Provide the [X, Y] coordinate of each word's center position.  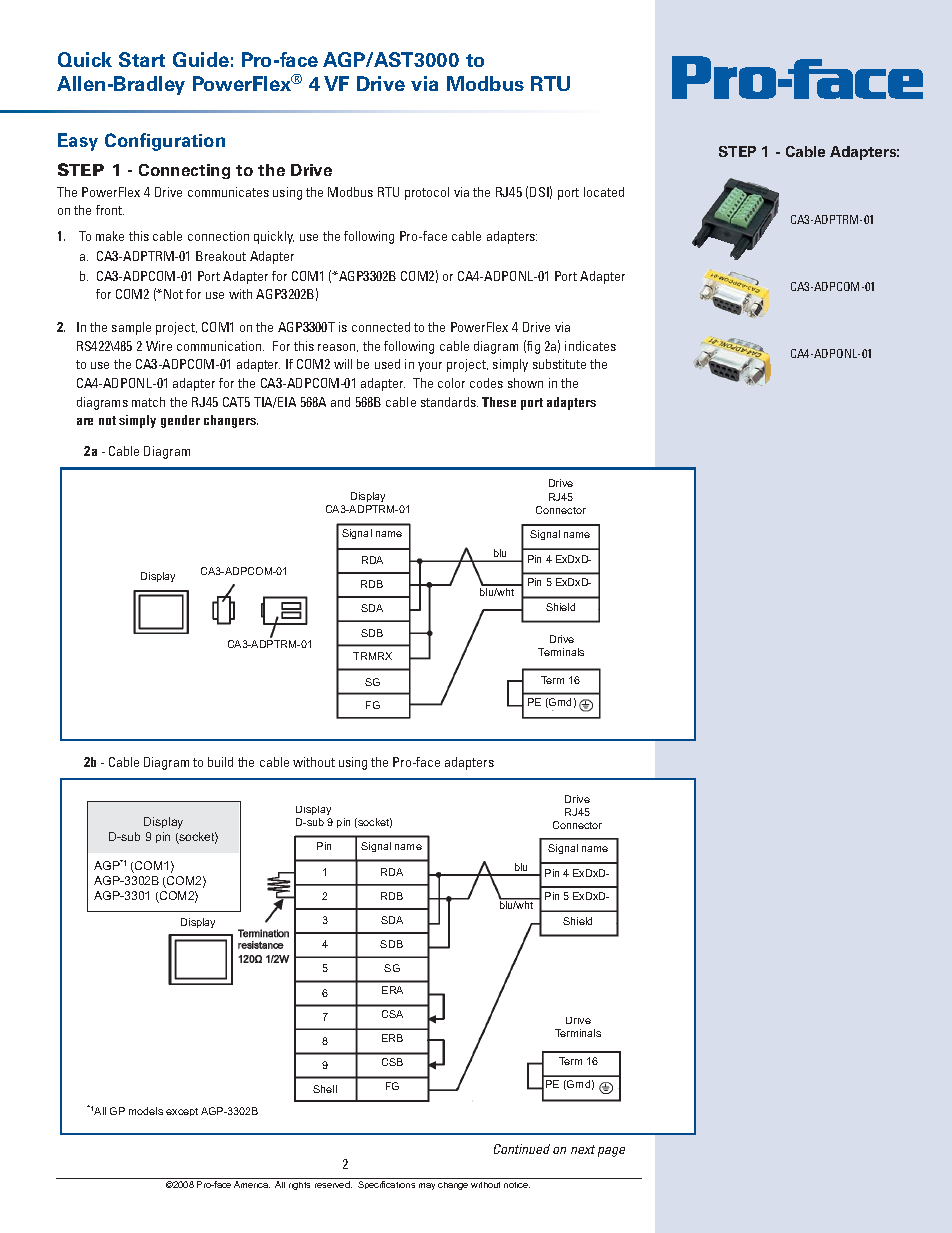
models [146, 1111]
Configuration [165, 142]
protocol [427, 193]
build [220, 762]
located [604, 192]
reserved [333, 1184]
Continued [522, 1149]
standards [449, 402]
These [499, 402]
